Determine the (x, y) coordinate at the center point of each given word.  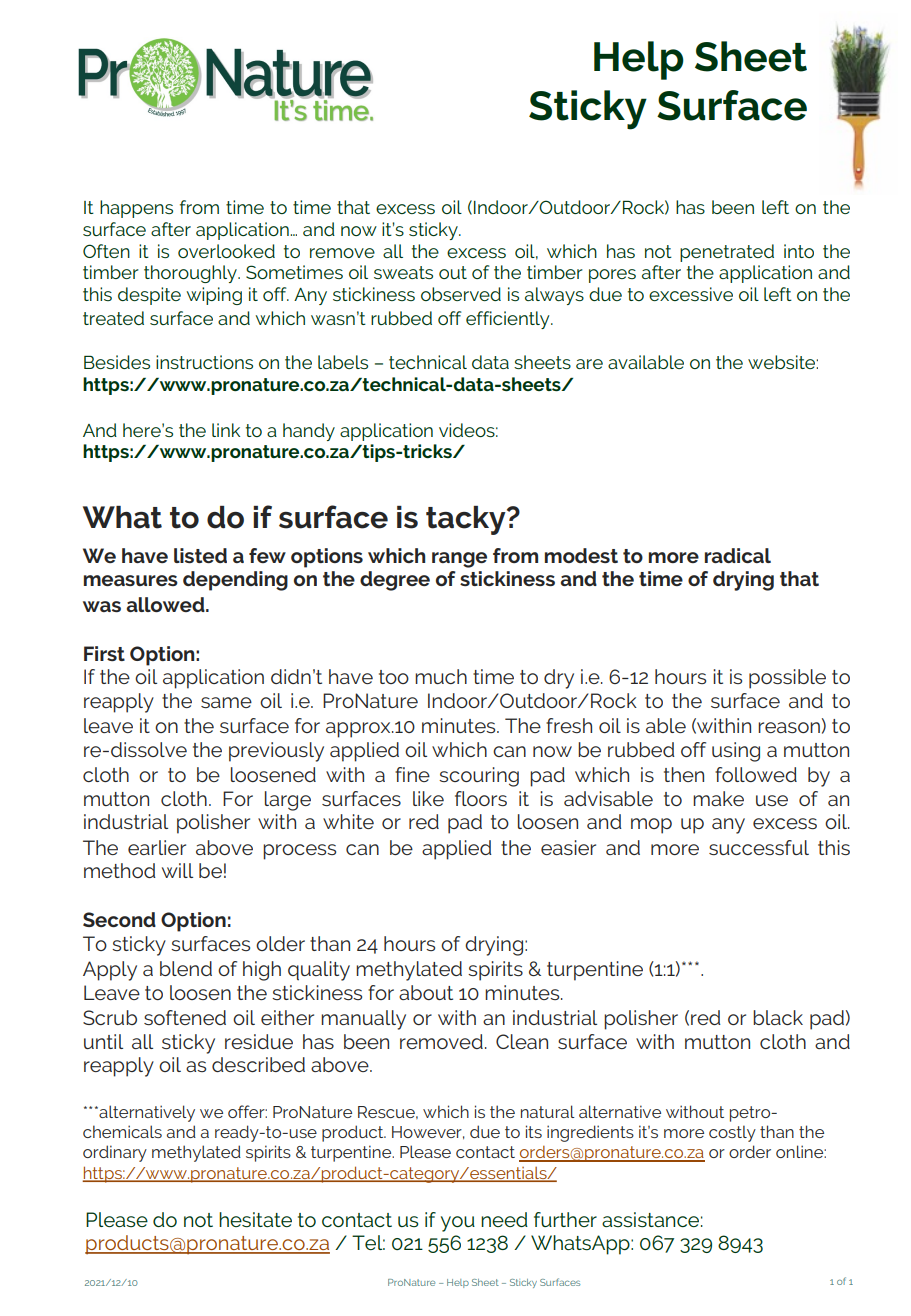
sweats (403, 272)
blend (186, 968)
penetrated (727, 253)
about (426, 992)
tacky (467, 520)
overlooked (226, 251)
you (458, 1224)
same (226, 702)
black (778, 1017)
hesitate (255, 1219)
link (226, 430)
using (736, 752)
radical (738, 555)
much (441, 676)
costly (732, 1133)
